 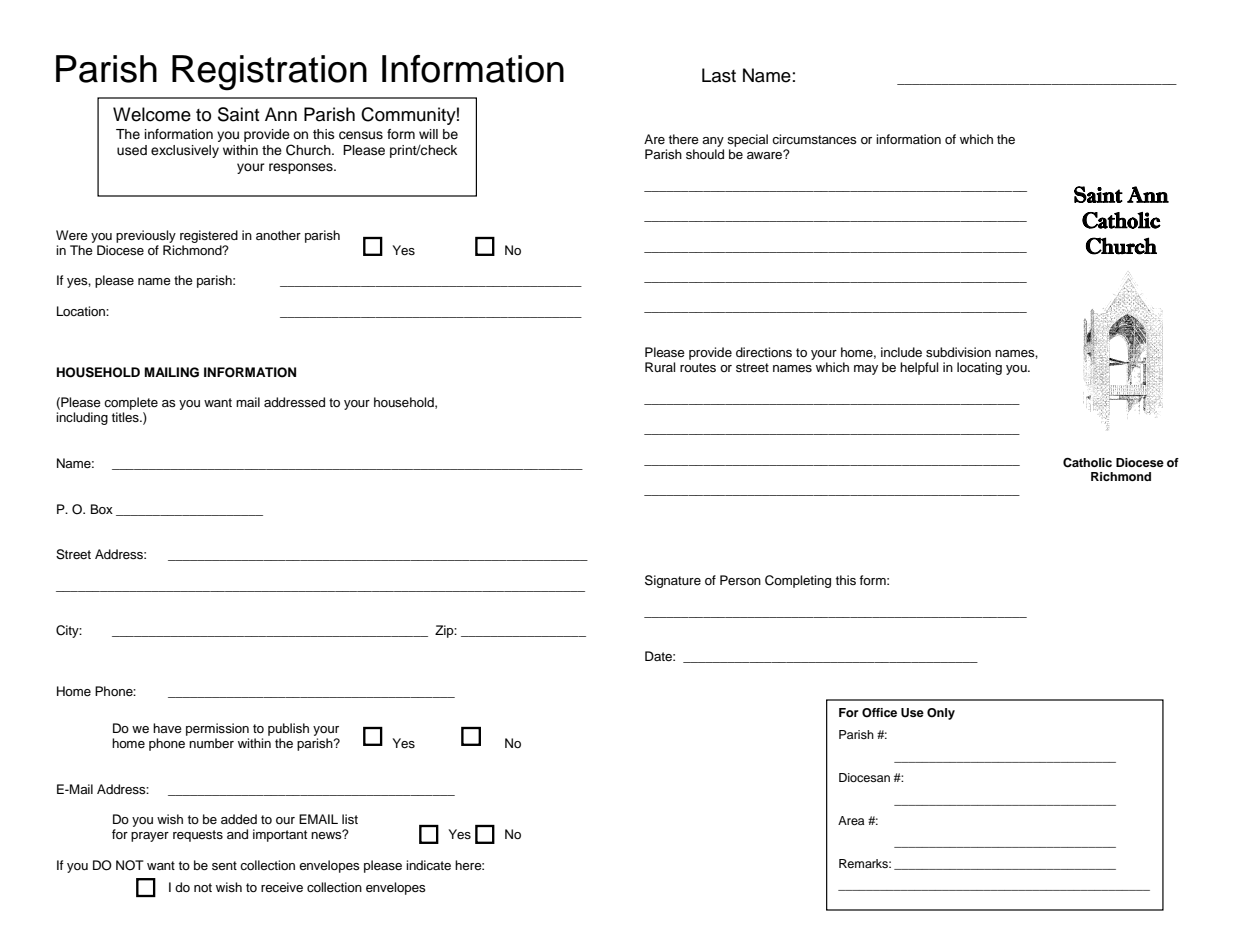 I want to click on have, so click(x=167, y=728).
